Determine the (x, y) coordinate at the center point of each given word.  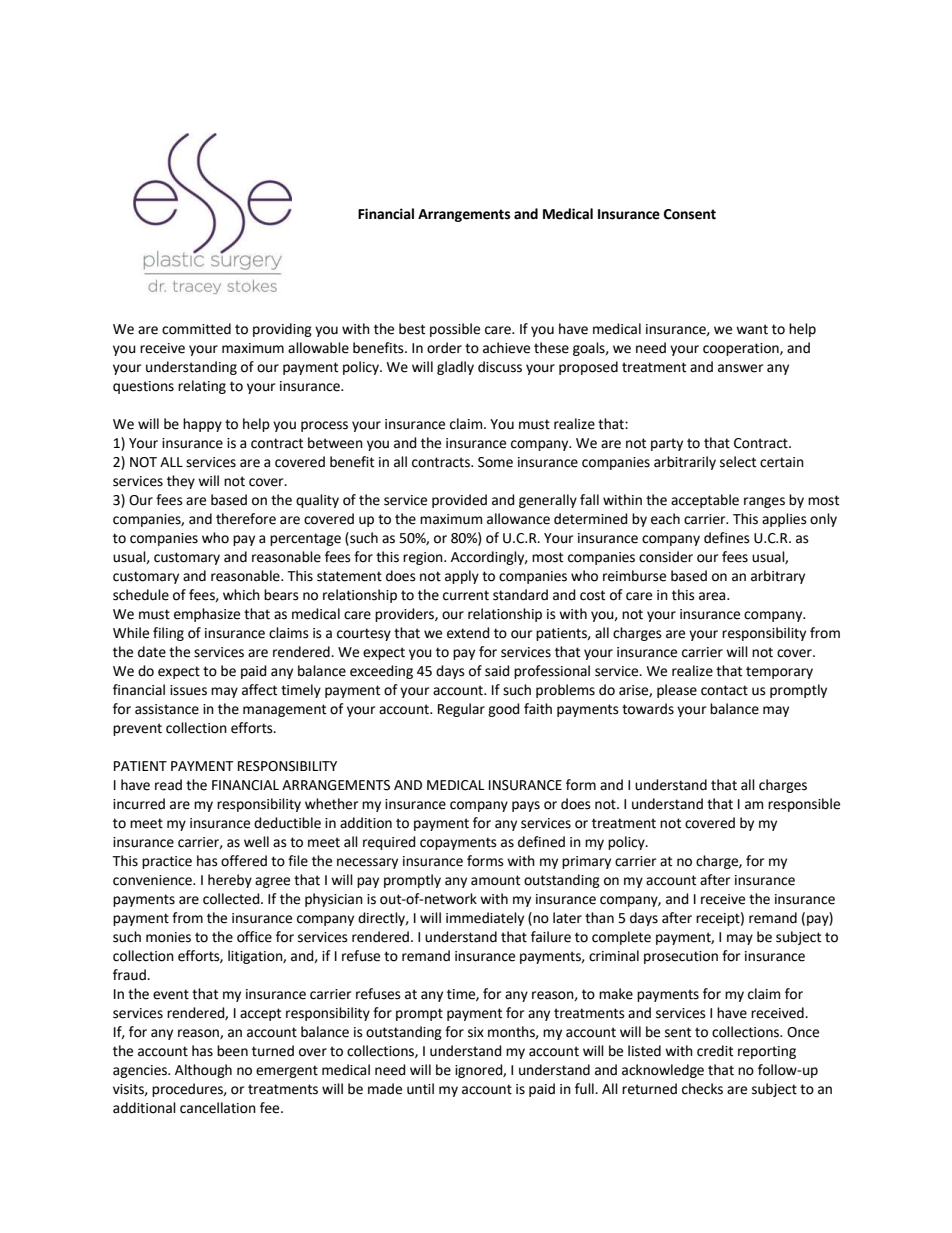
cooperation (742, 349)
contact (724, 690)
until (420, 1089)
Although (203, 1071)
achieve (506, 348)
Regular (461, 710)
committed (196, 329)
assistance (167, 709)
